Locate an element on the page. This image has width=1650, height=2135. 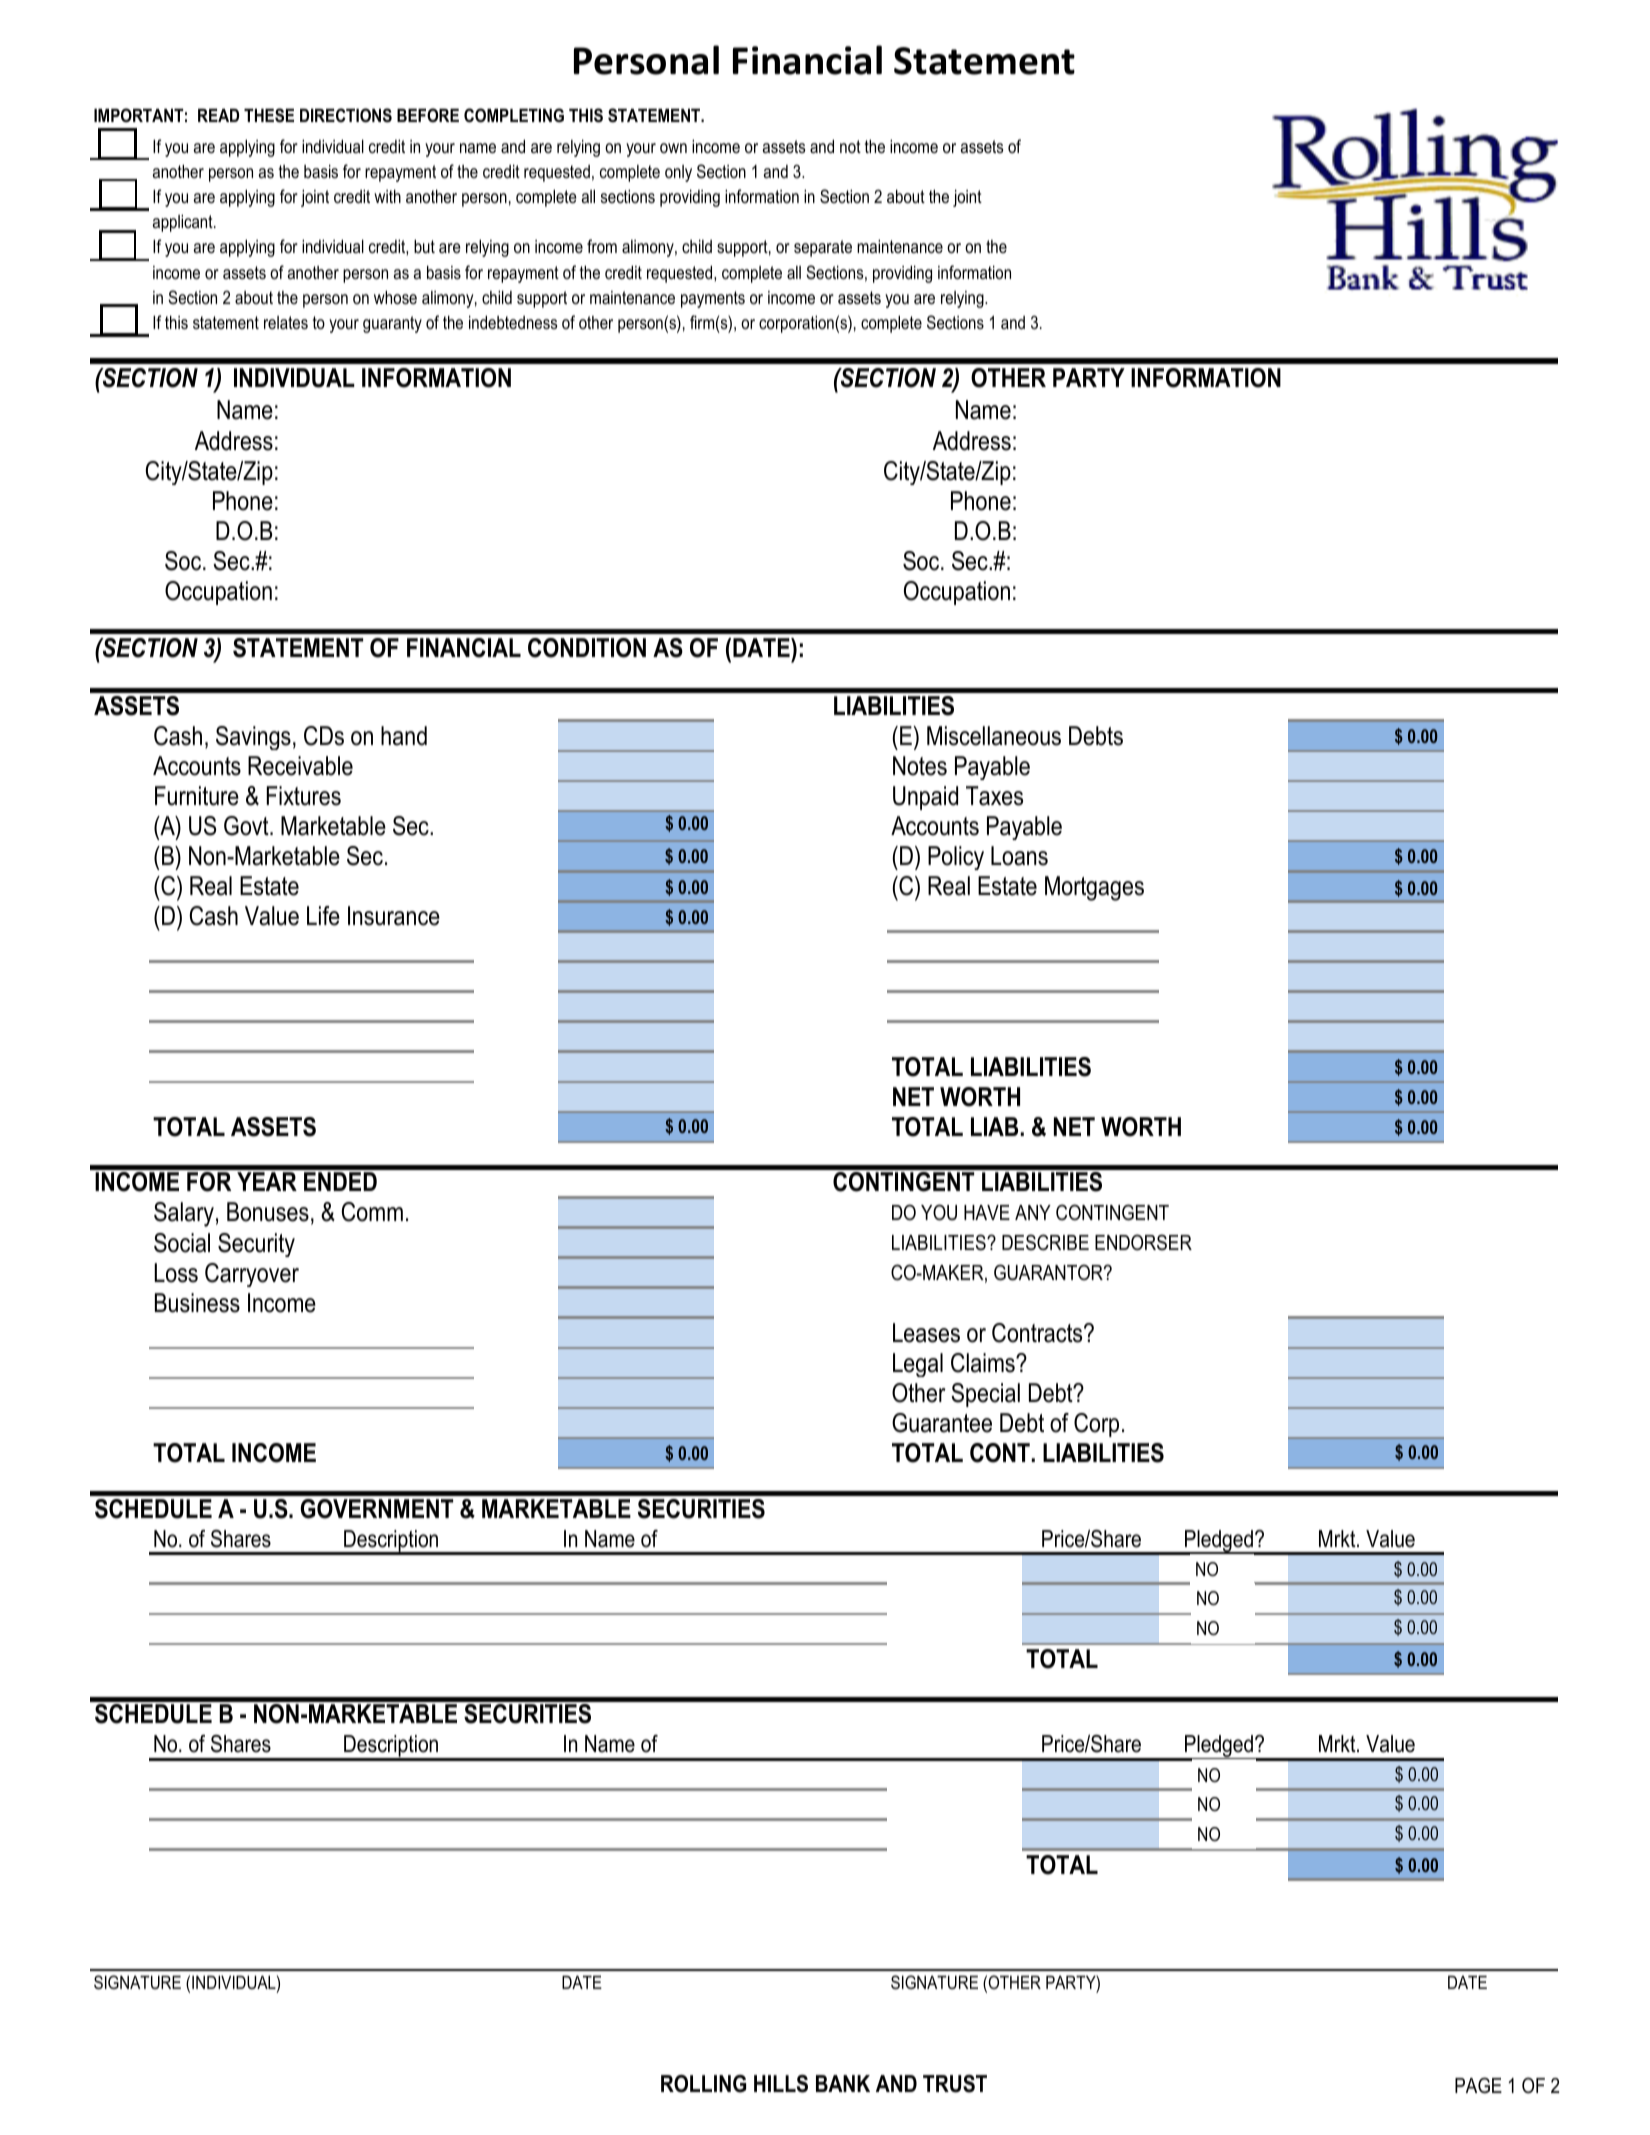
ROLLING is located at coordinates (703, 2084).
